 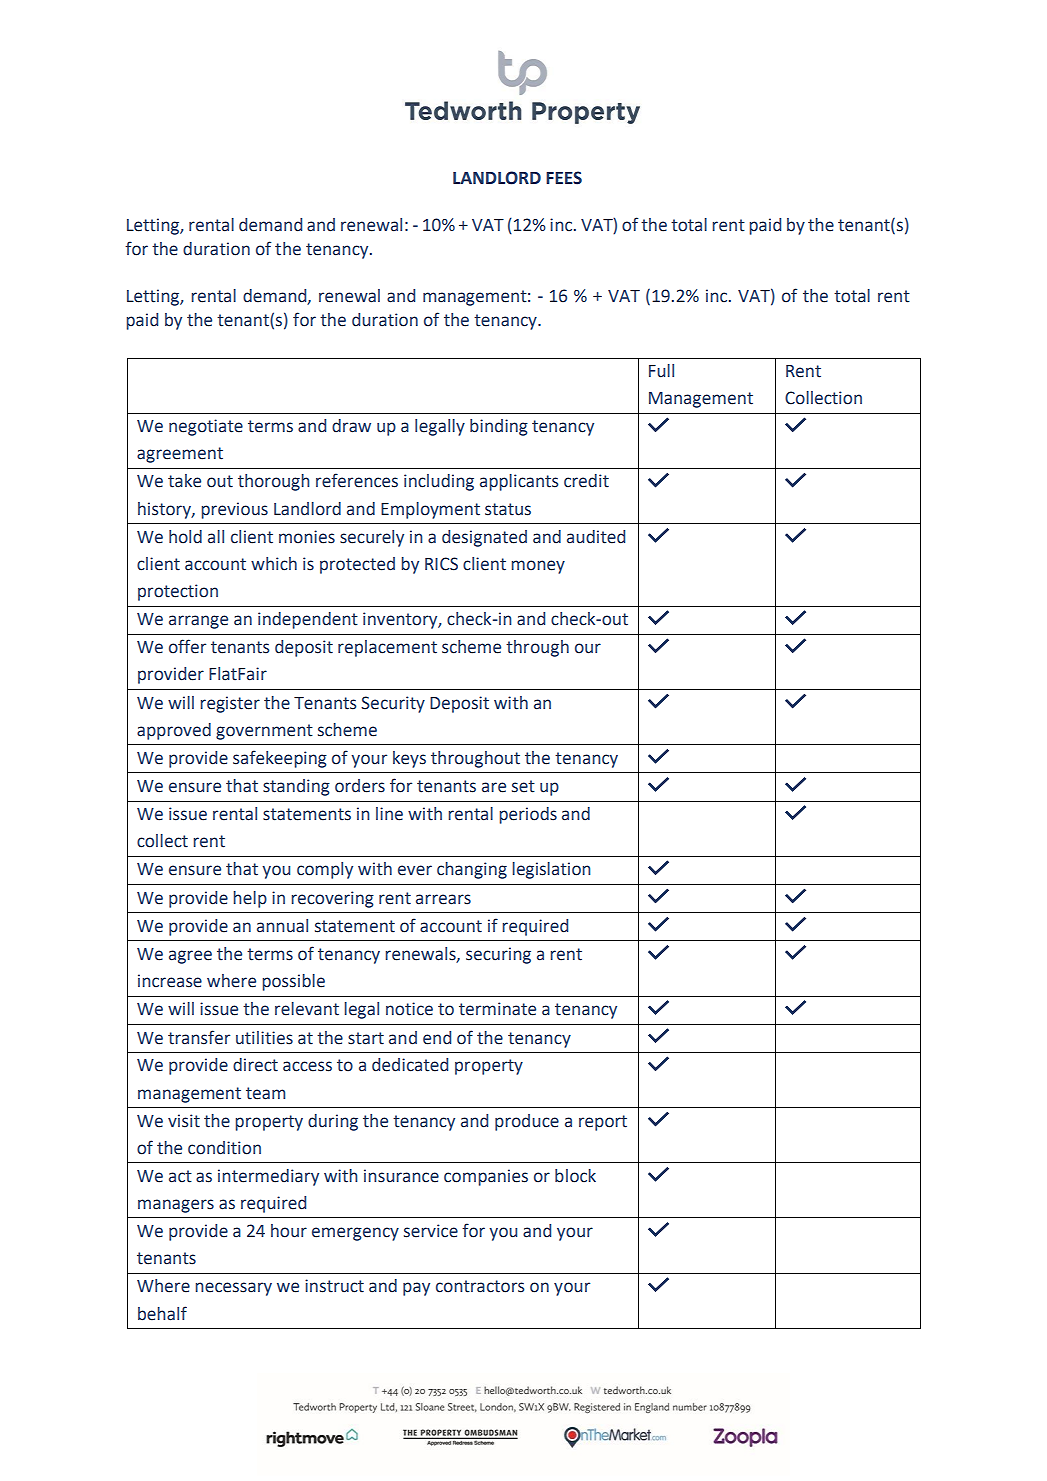 What do you see at coordinates (441, 564) in the screenshot?
I see `RICS` at bounding box center [441, 564].
